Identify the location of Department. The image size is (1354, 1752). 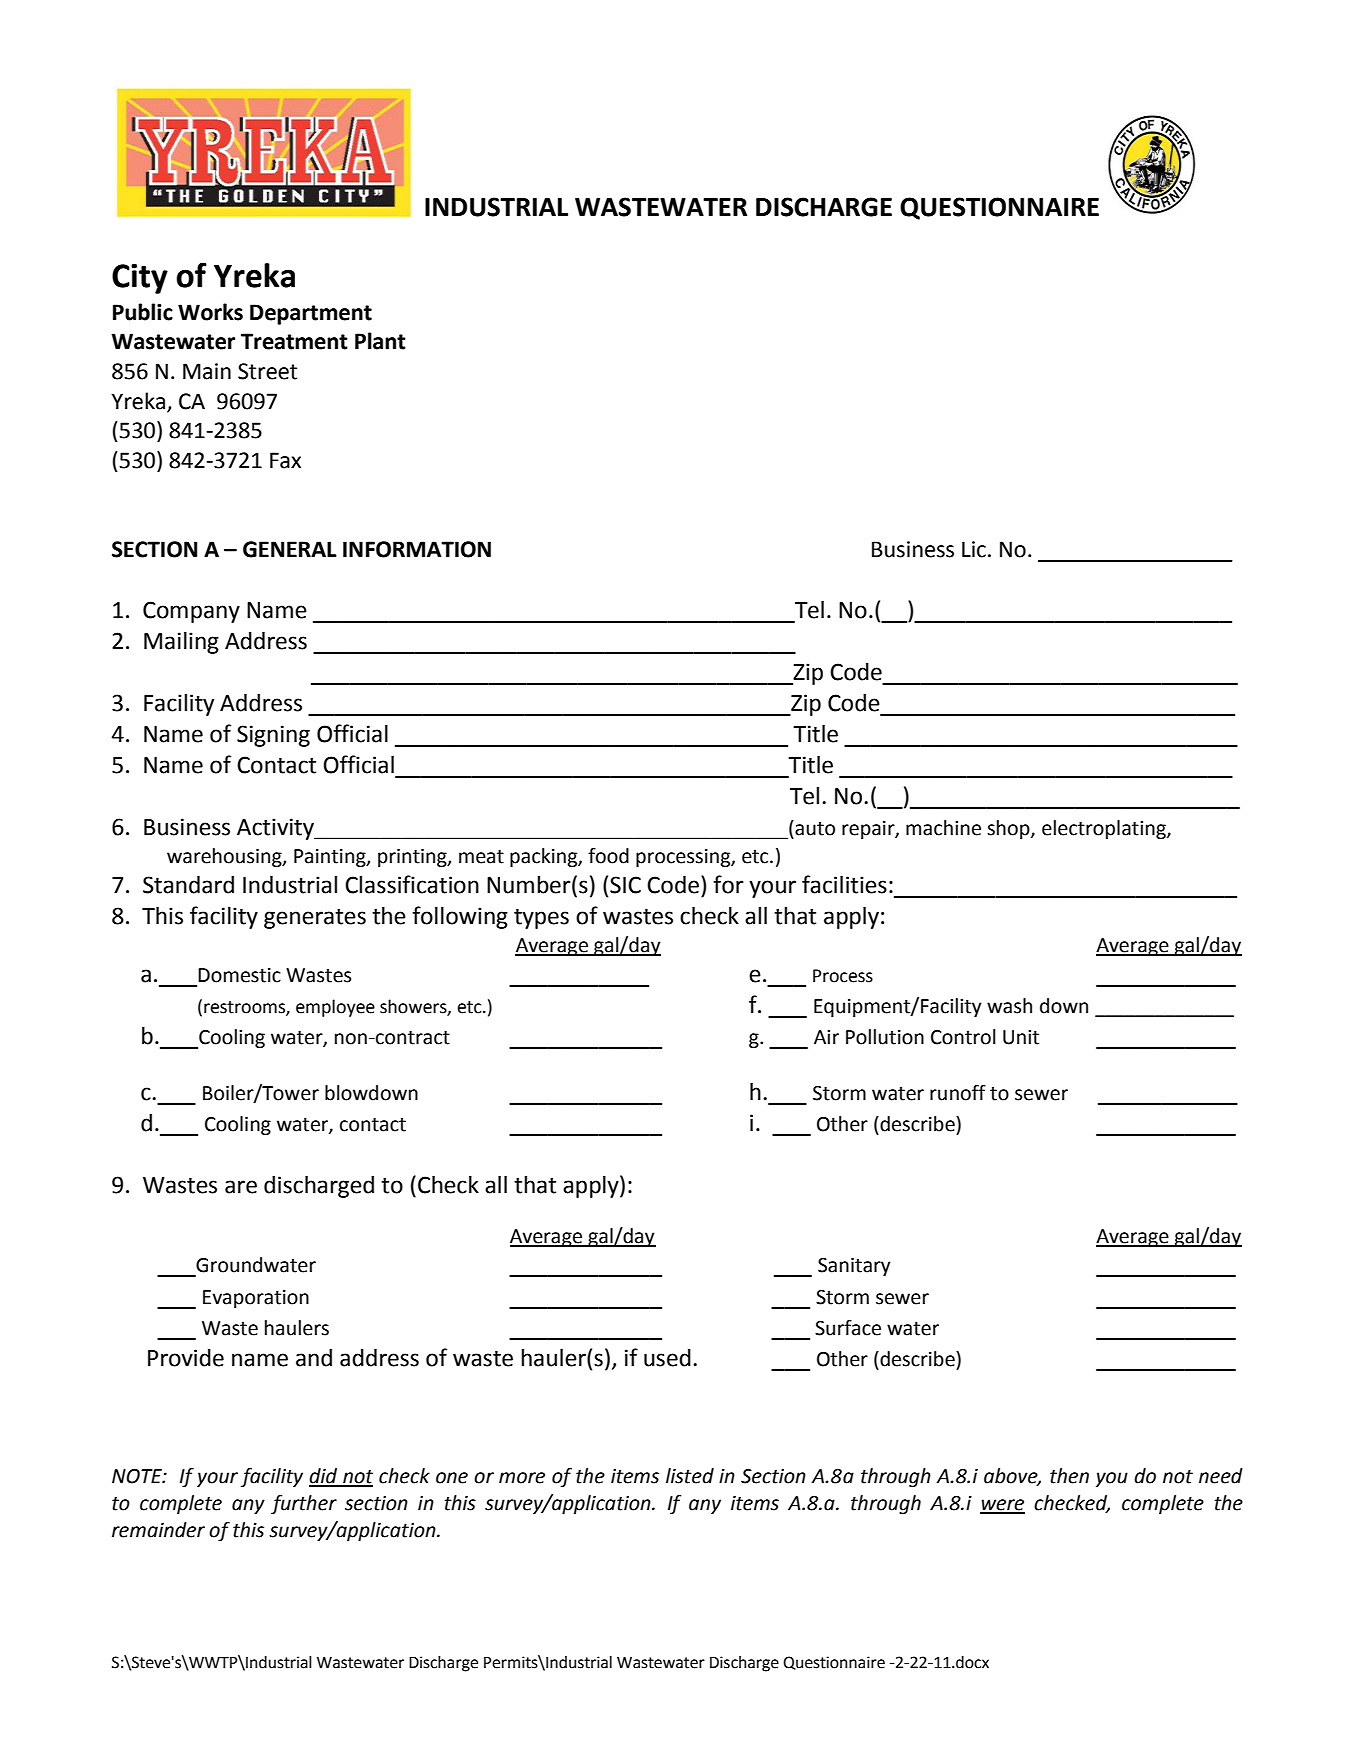
(311, 314).
